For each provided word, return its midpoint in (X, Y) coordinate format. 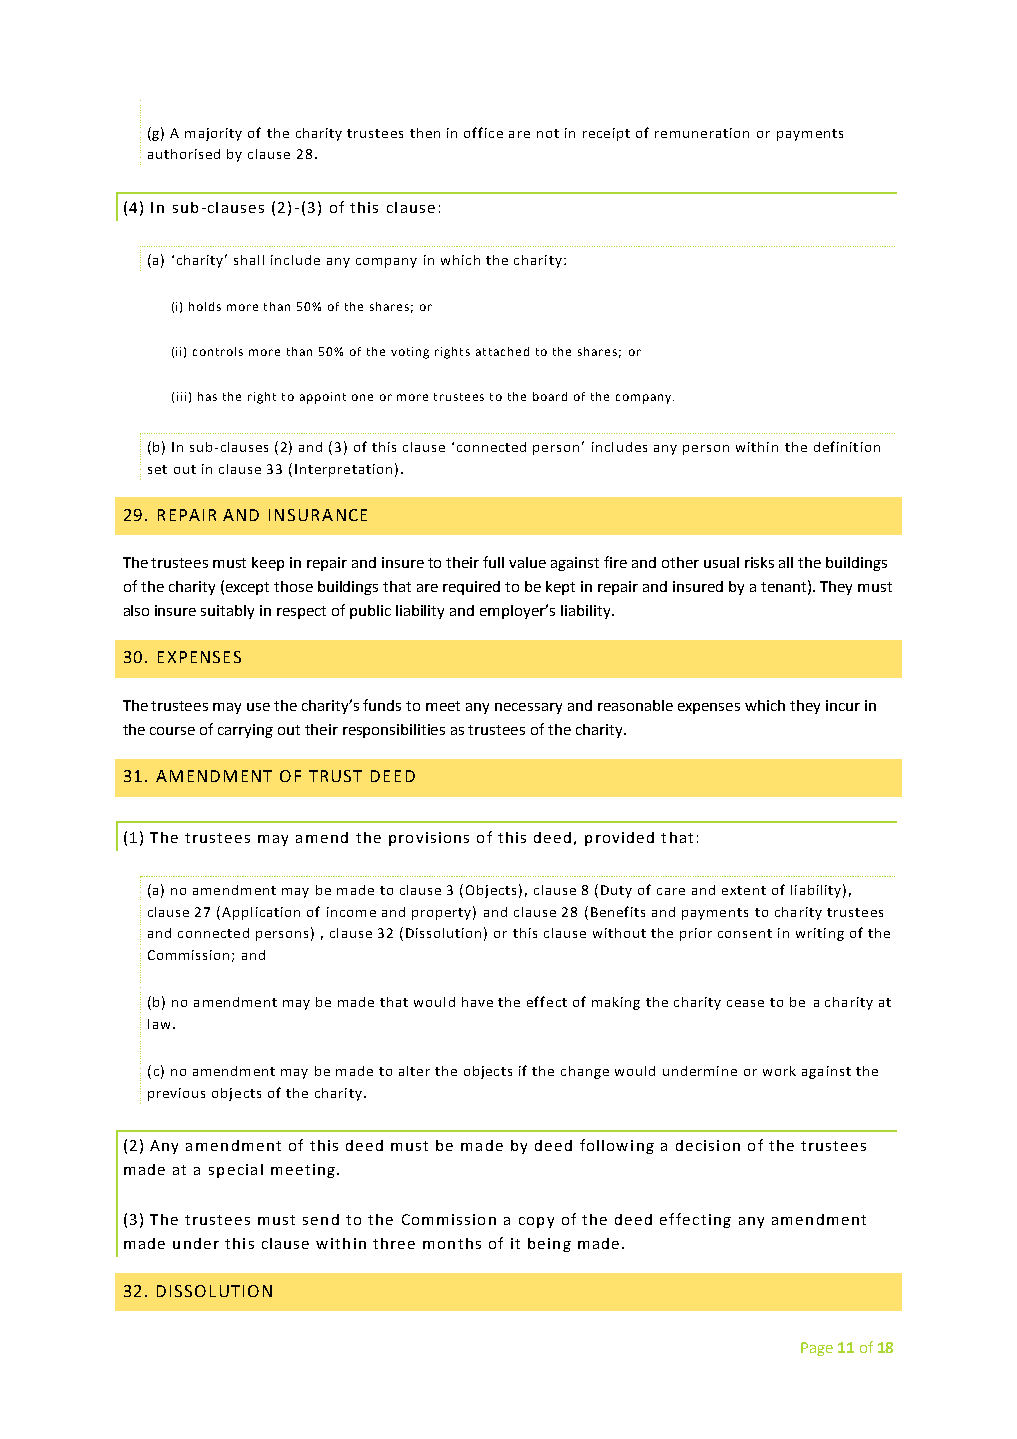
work (779, 1071)
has (207, 396)
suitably (227, 612)
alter (414, 1071)
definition (847, 446)
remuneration (702, 133)
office (483, 132)
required (471, 588)
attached (502, 351)
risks (759, 562)
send (321, 1219)
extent (744, 890)
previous (176, 1094)
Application (261, 913)
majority (213, 134)
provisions (429, 839)
